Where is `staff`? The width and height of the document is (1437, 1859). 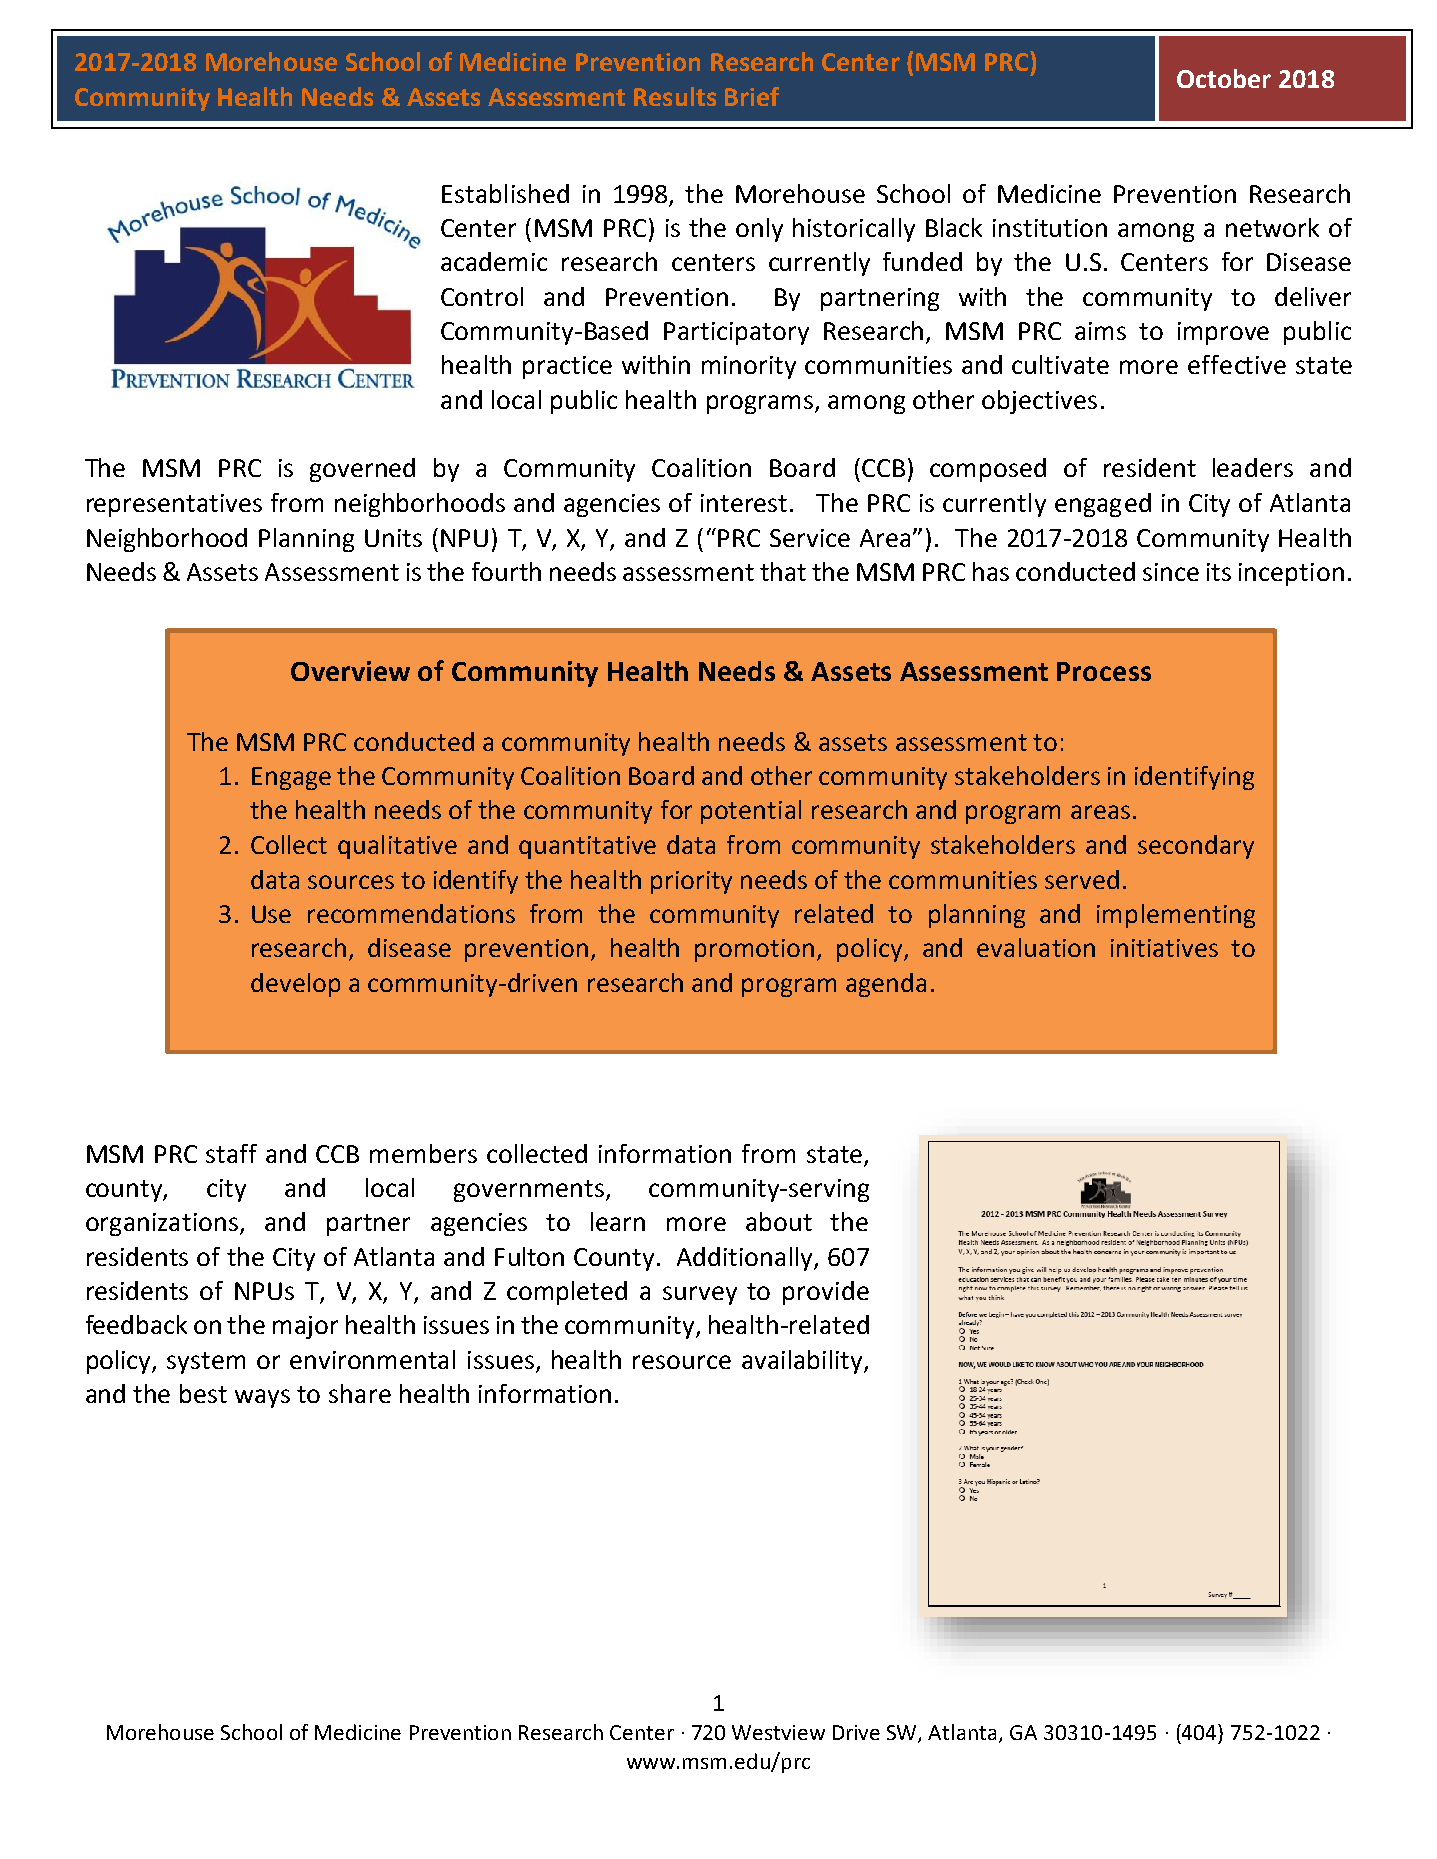 staff is located at coordinates (231, 1153).
